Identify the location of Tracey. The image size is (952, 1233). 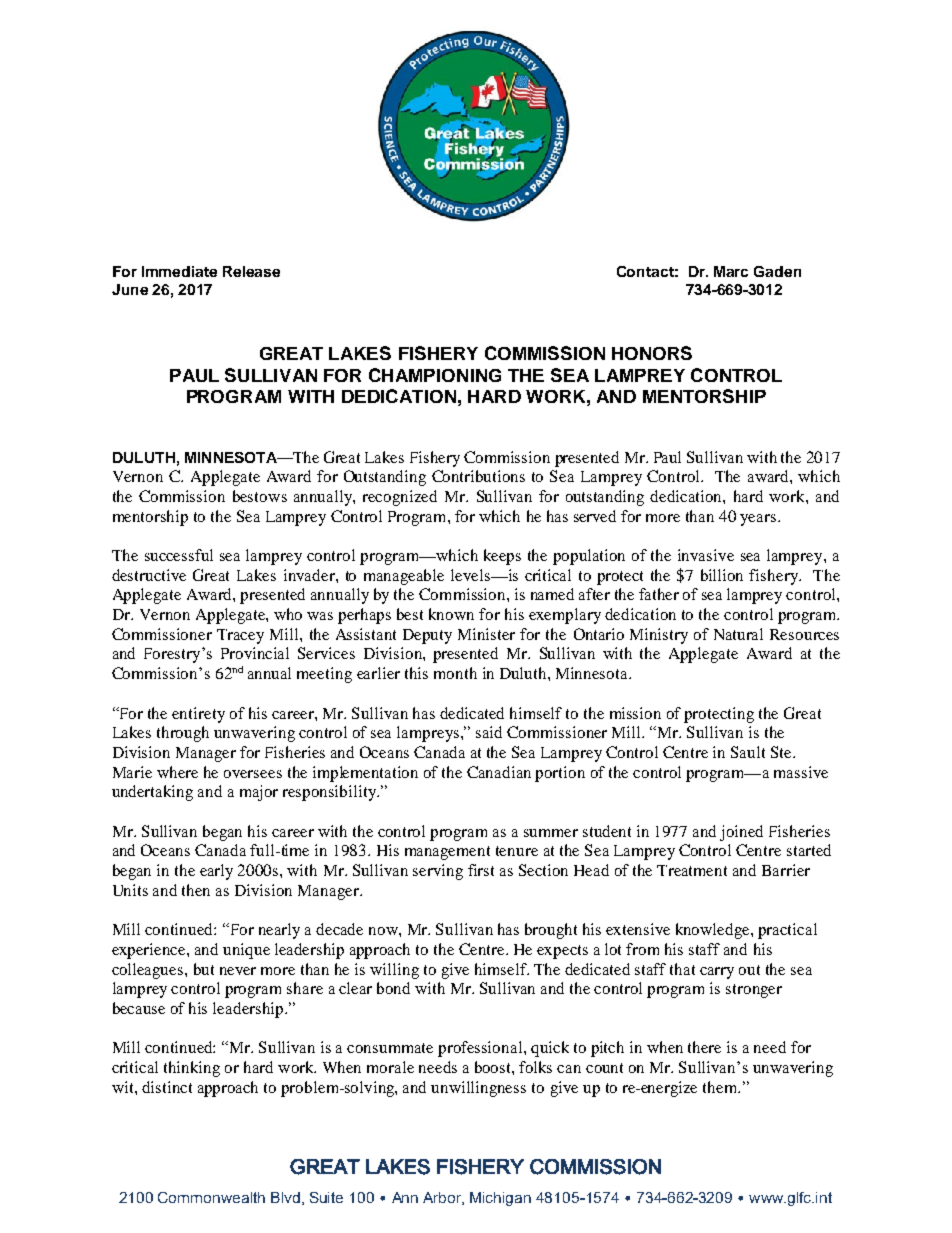
(240, 636).
